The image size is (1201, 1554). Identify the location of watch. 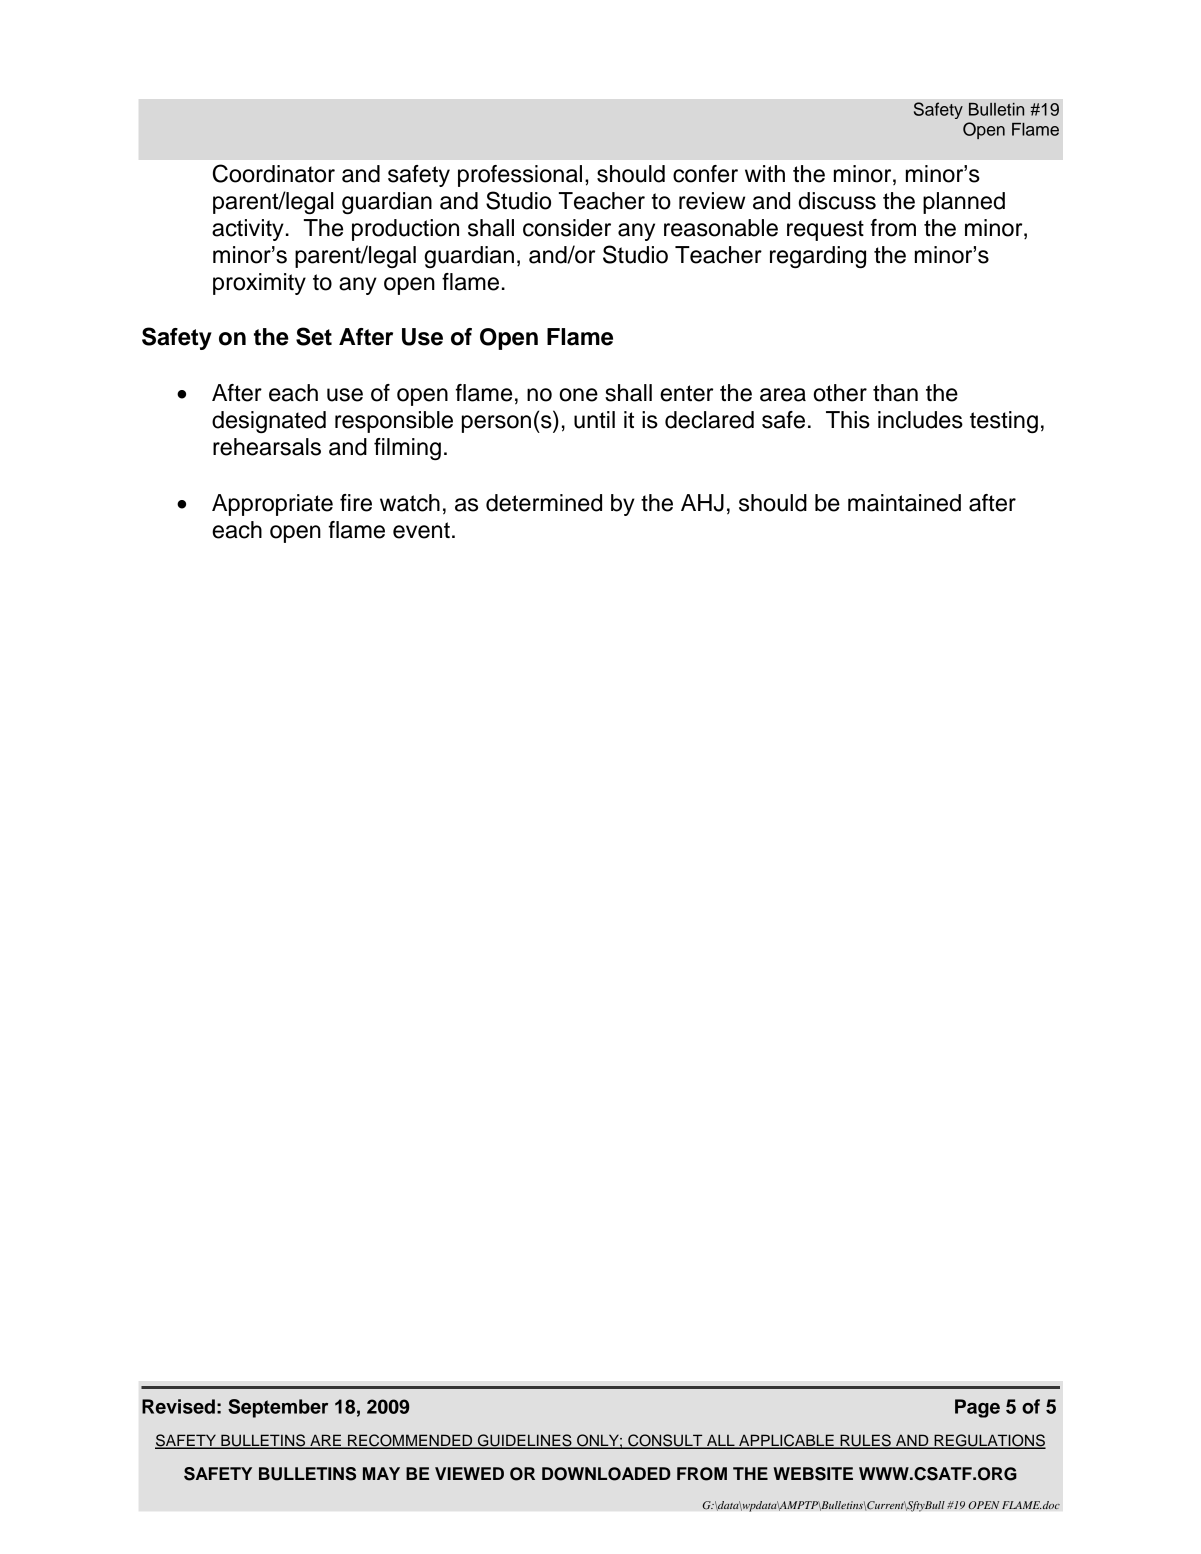
(410, 503).
